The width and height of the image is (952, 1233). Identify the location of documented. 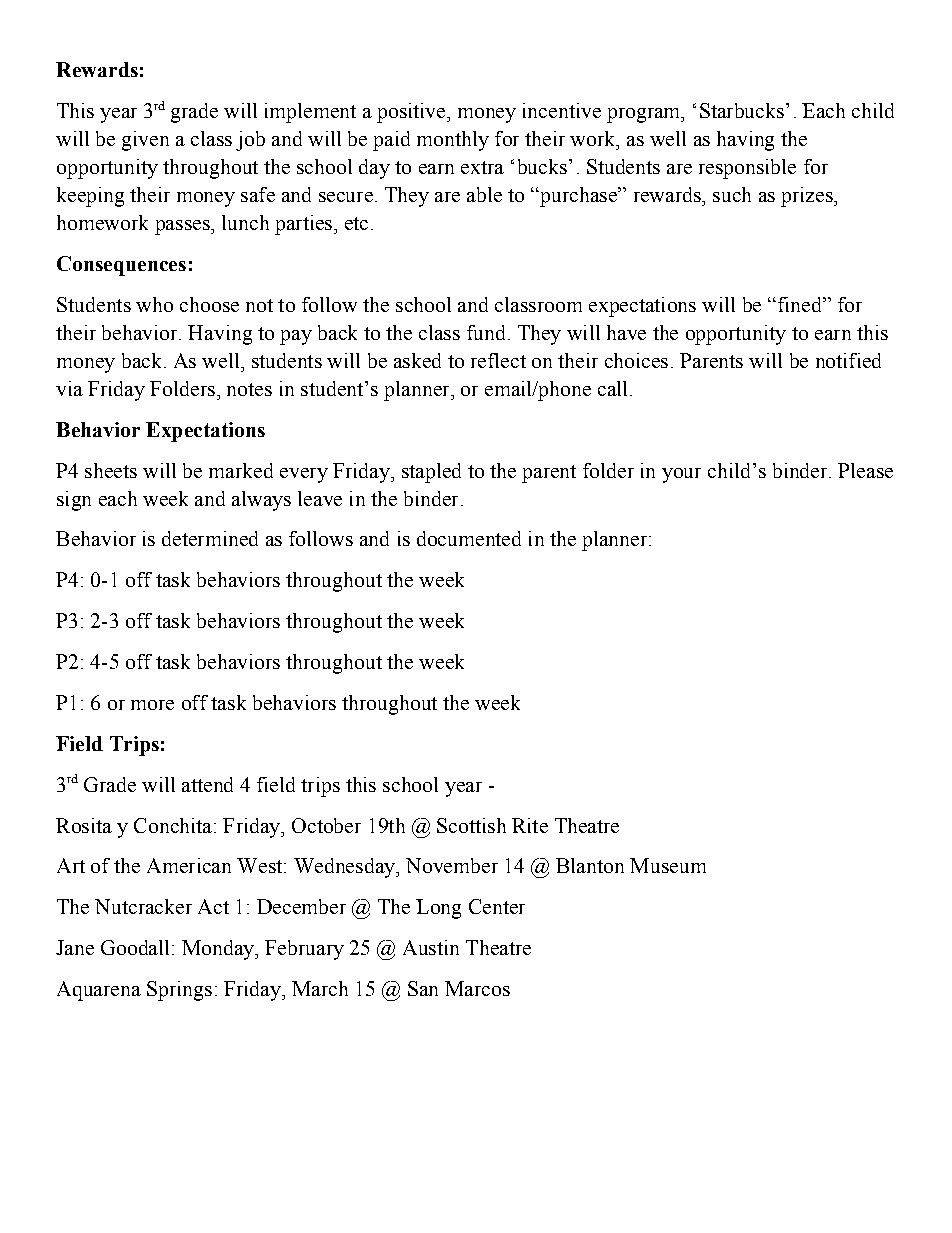
(469, 538).
